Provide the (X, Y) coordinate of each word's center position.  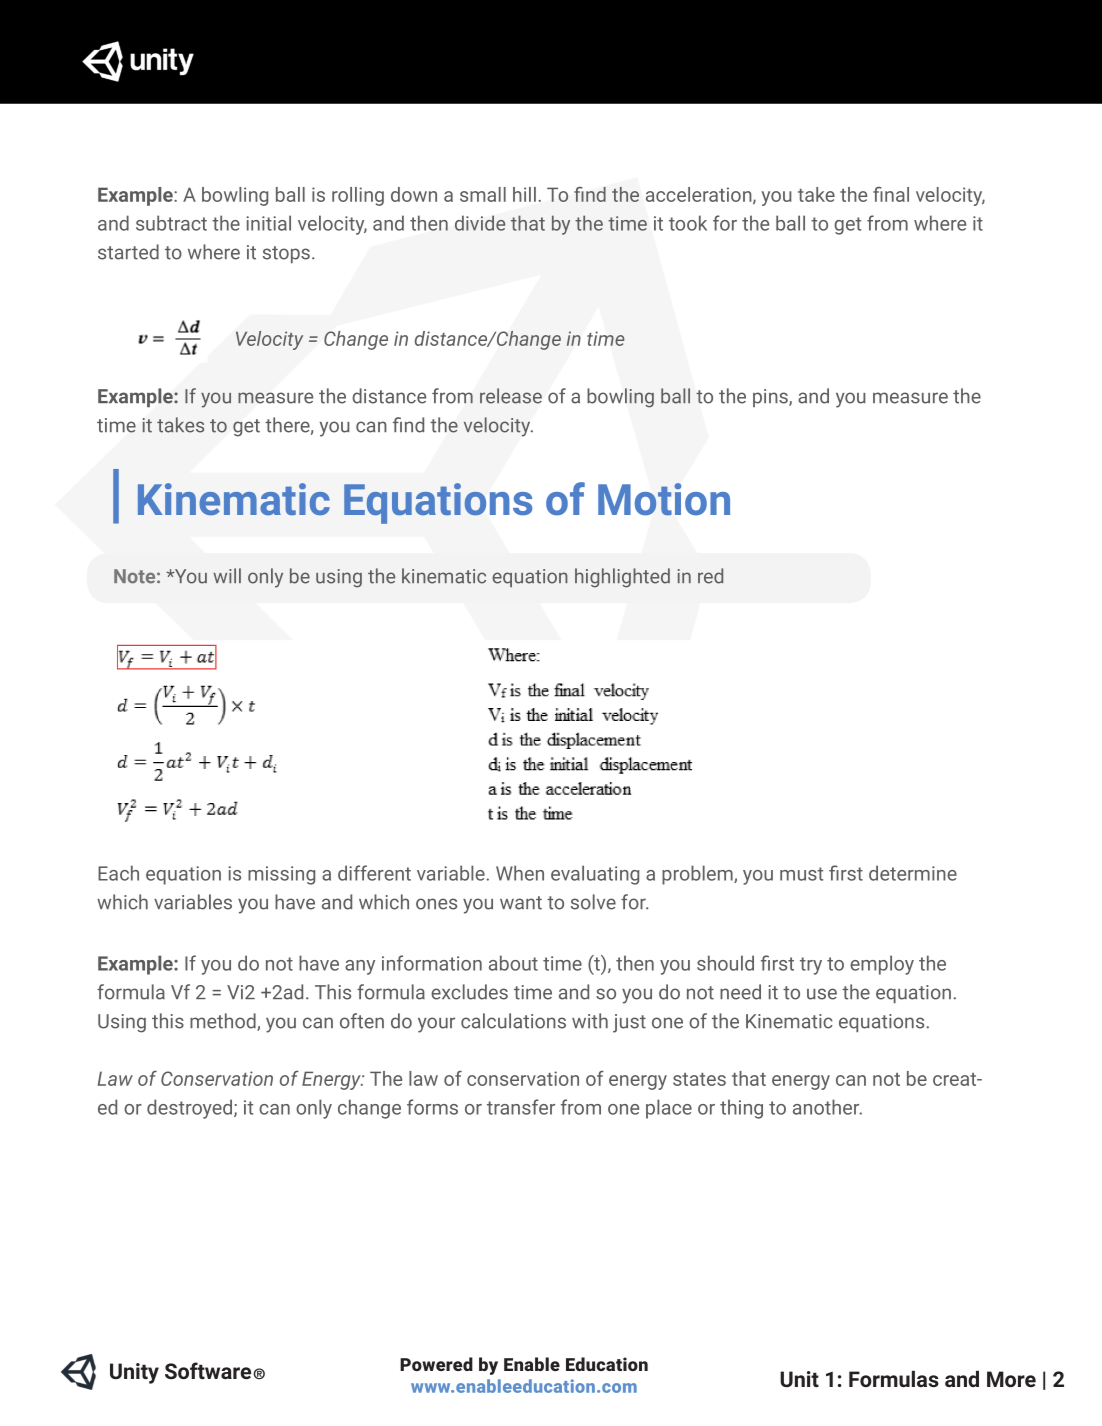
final (891, 194)
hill (524, 194)
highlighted (622, 578)
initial (268, 223)
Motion (664, 499)
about (513, 963)
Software (209, 1370)
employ (882, 965)
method (224, 1022)
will (227, 575)
